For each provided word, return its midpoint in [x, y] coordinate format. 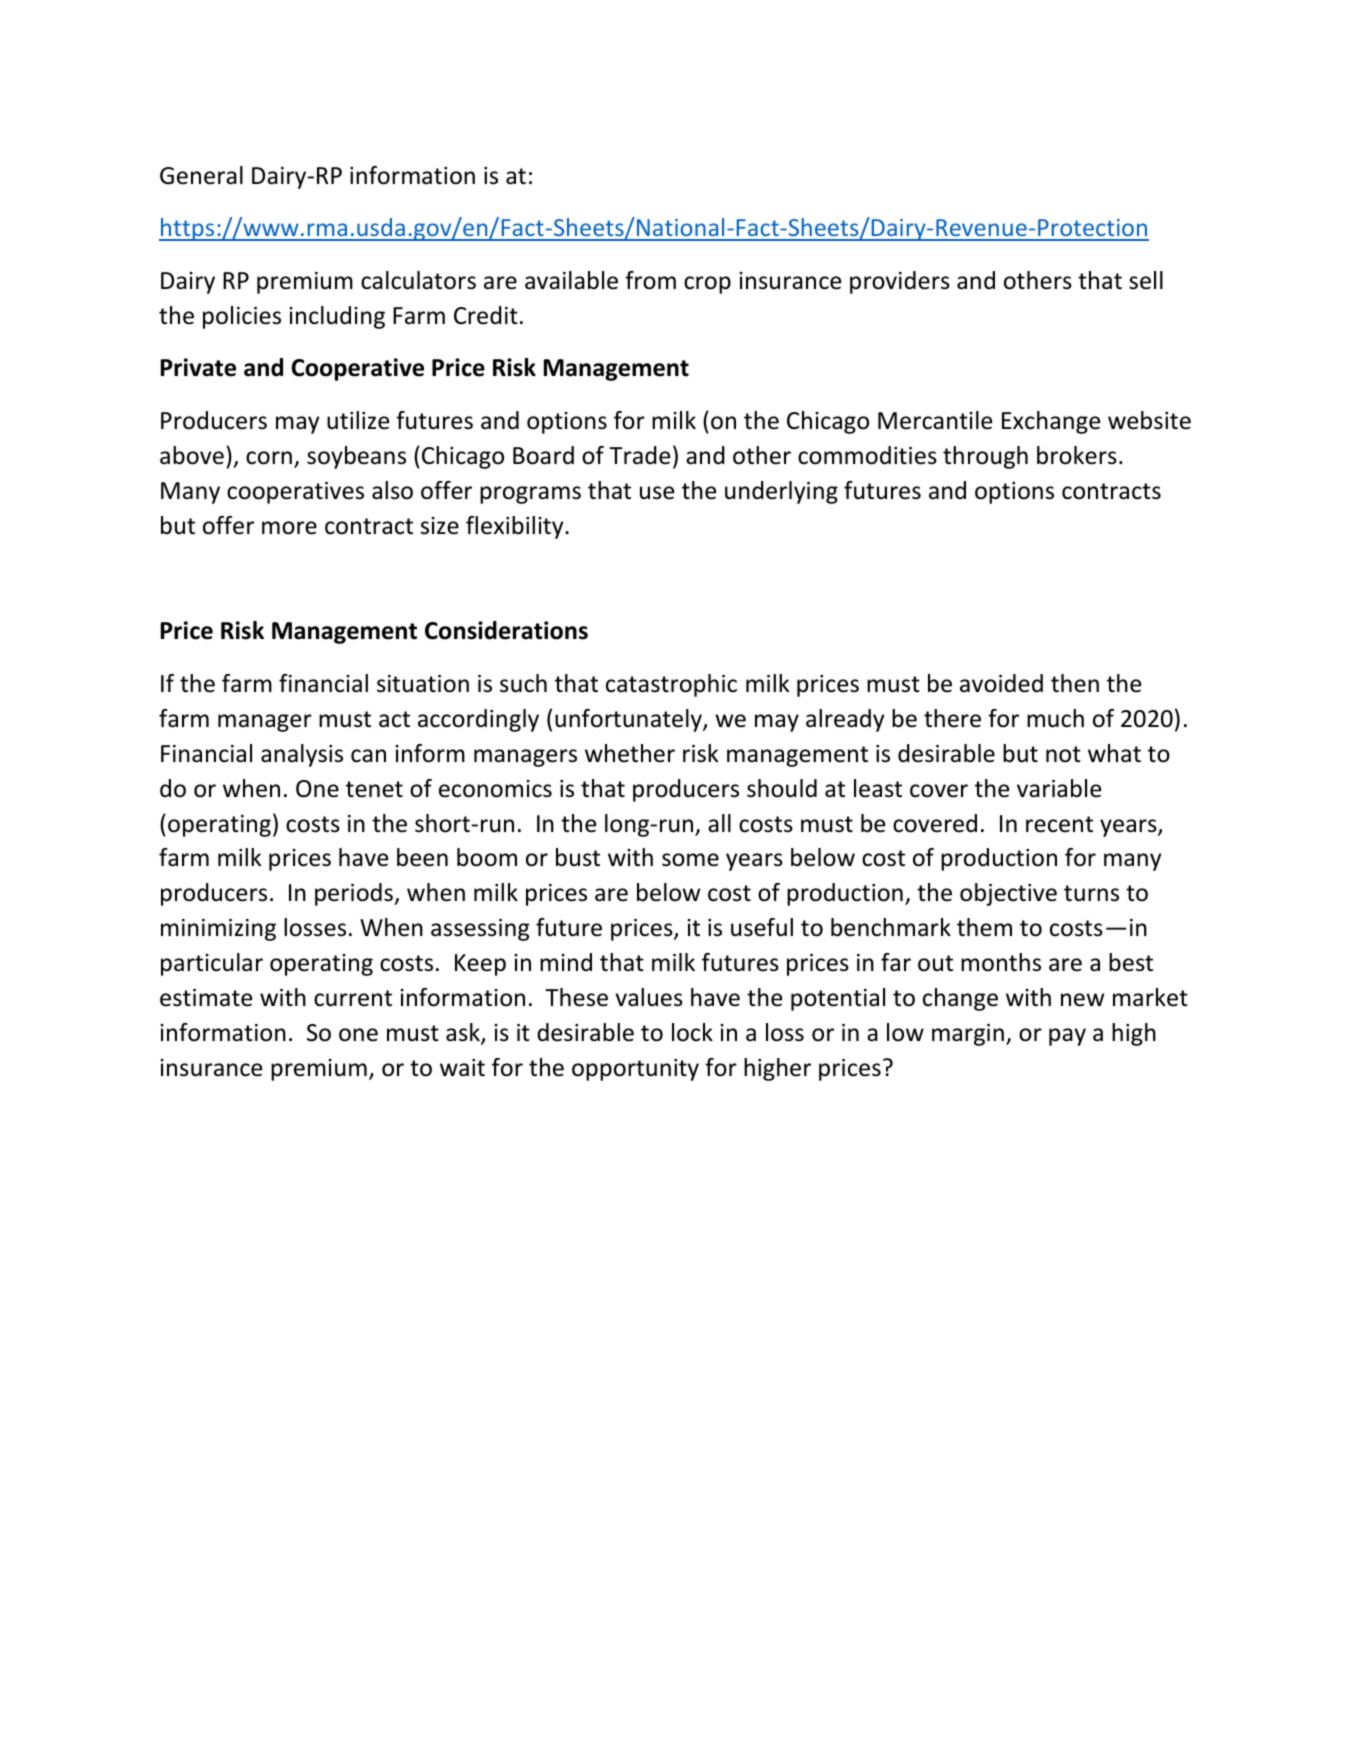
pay [1067, 1037]
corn [269, 458]
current [353, 998]
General [201, 175]
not [1063, 754]
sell [1146, 280]
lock [692, 1032]
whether [630, 753]
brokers [1077, 455]
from [650, 280]
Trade [639, 455]
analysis [302, 755]
